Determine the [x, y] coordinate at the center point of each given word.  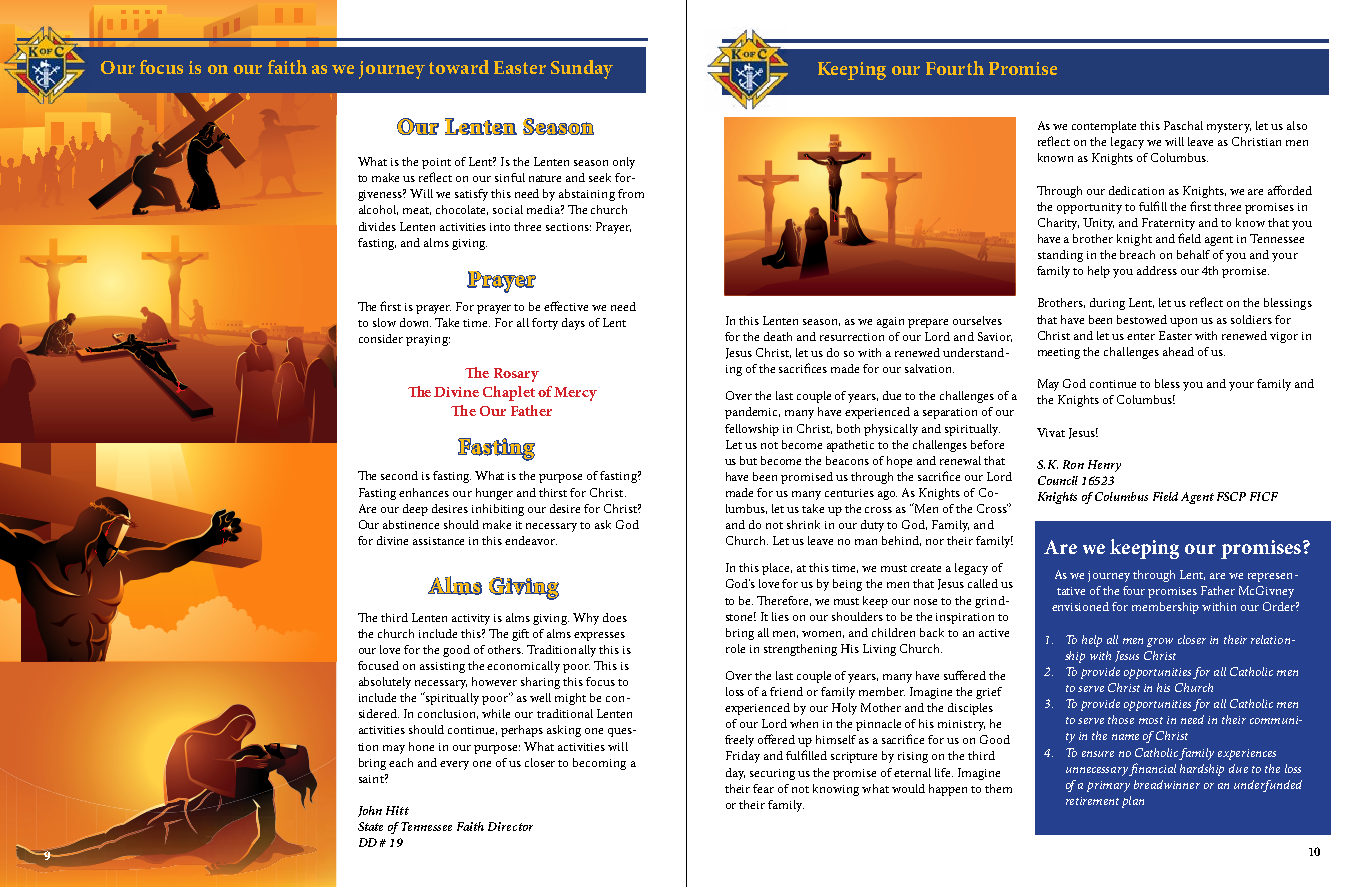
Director [510, 826]
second [399, 475]
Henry [1104, 466]
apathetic [850, 446]
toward [459, 67]
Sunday [582, 69]
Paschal [1183, 125]
